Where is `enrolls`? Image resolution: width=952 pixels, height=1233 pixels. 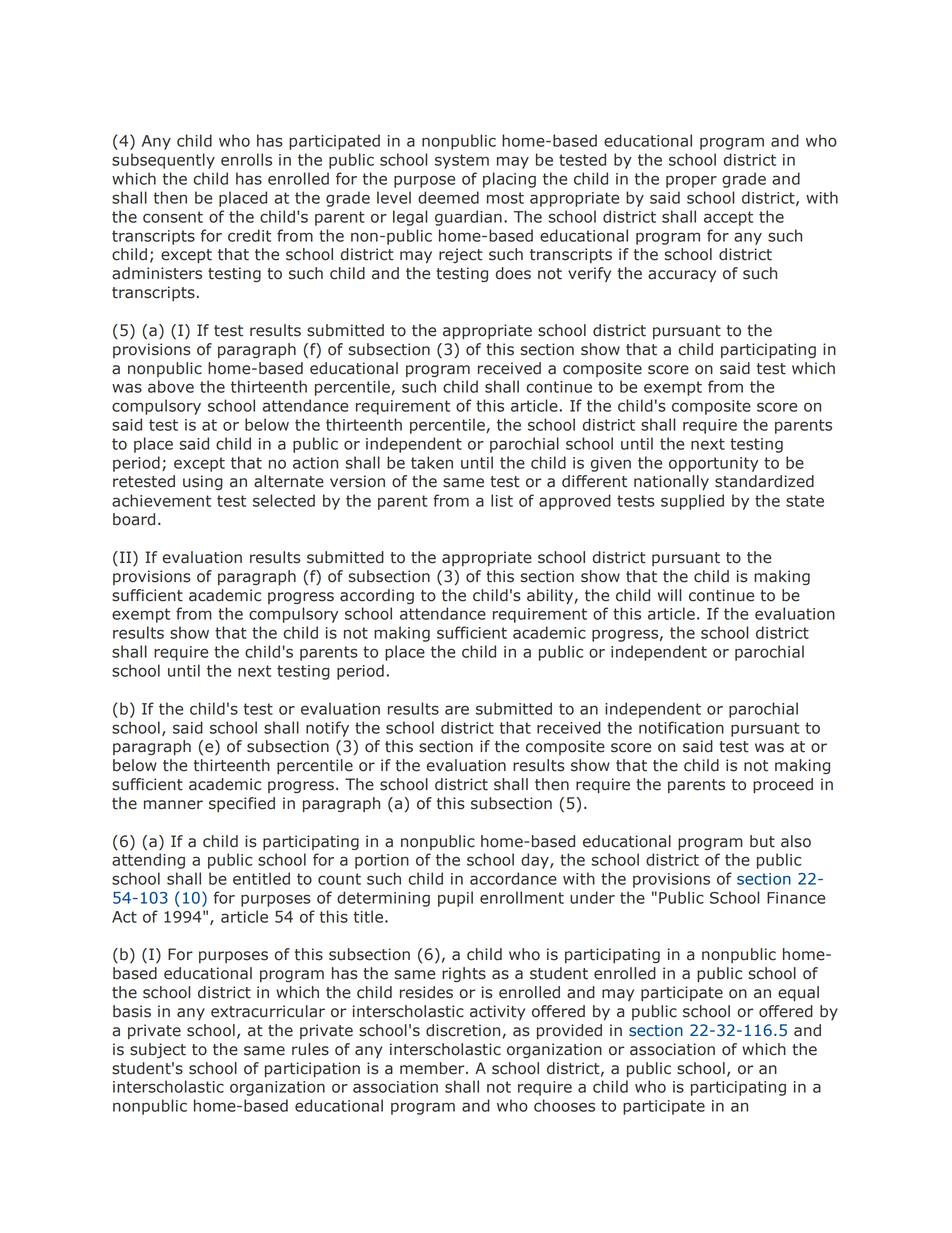 enrolls is located at coordinates (246, 159).
